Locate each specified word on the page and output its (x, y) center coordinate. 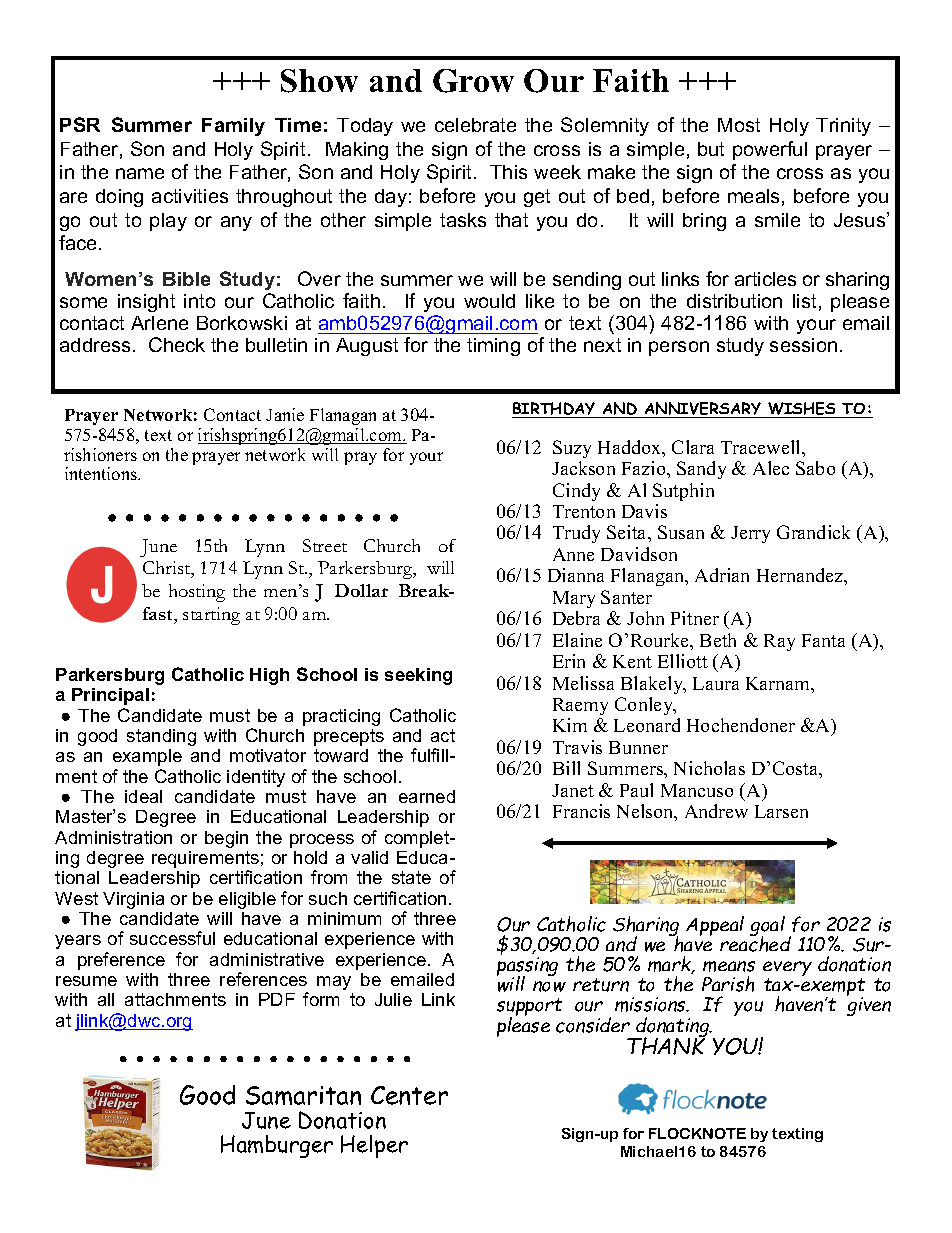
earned (427, 796)
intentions (102, 473)
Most (739, 125)
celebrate (475, 125)
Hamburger (277, 1146)
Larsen (781, 811)
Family (233, 127)
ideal (143, 796)
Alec (771, 468)
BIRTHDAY (555, 410)
